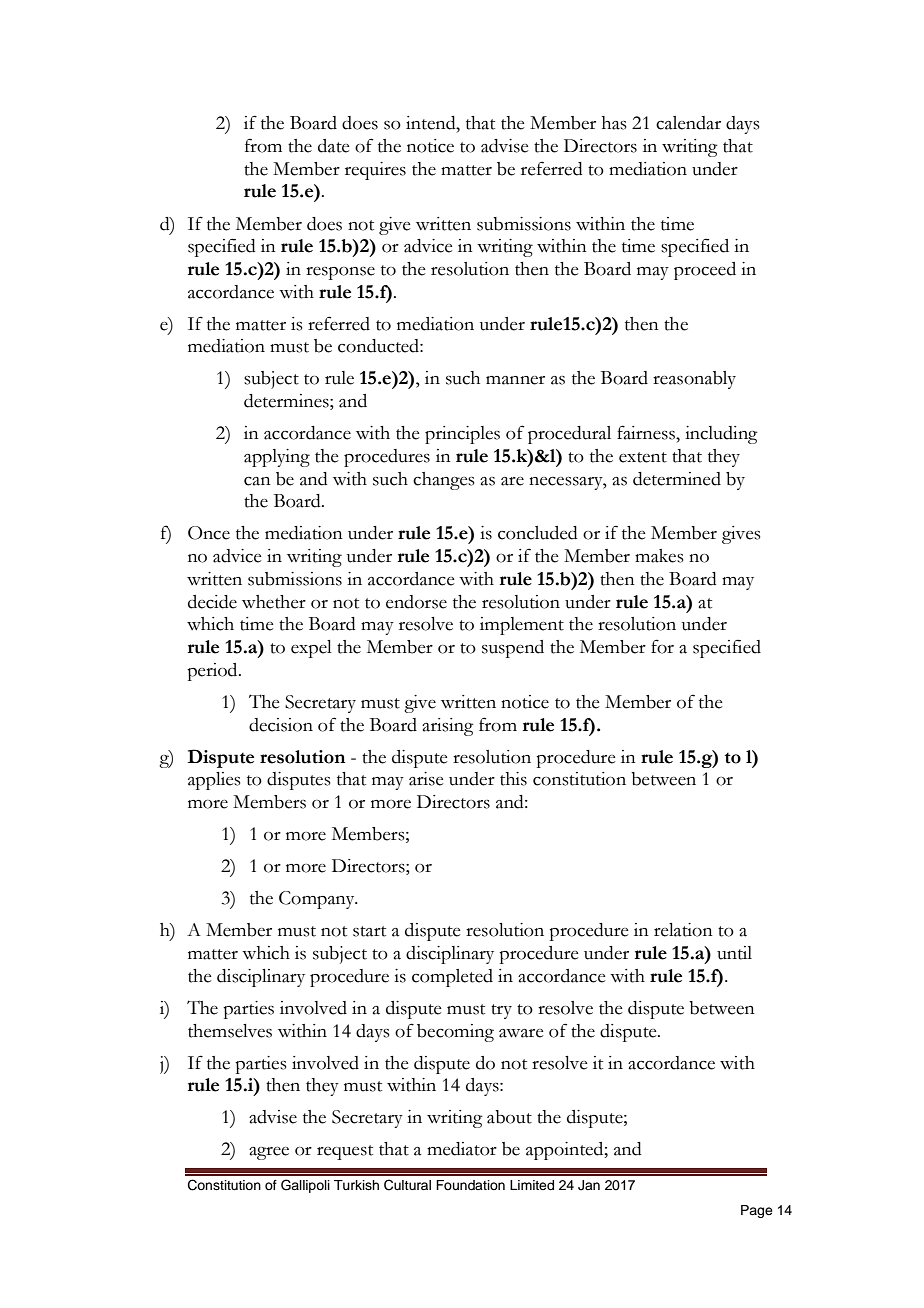 The height and width of the screenshot is (1308, 924). Describe the element at coordinates (662, 646) in the screenshot. I see `for` at that location.
